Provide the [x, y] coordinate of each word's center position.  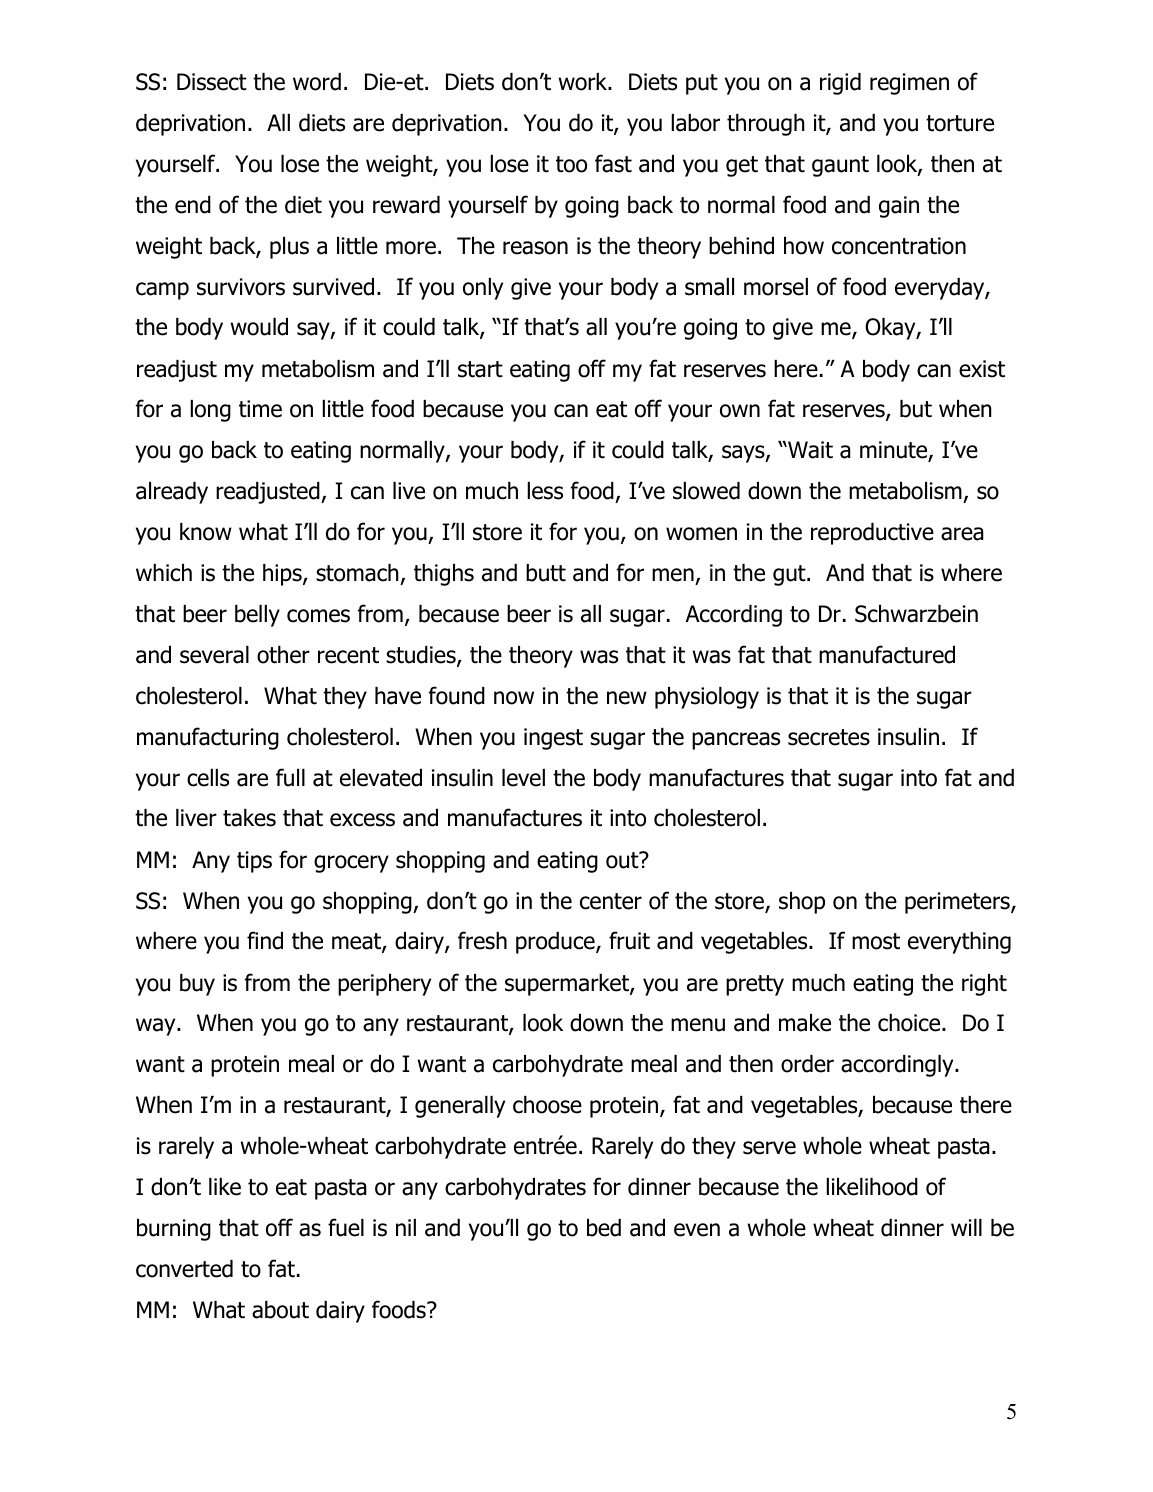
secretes [829, 737]
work [584, 82]
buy [197, 985]
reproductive [872, 534]
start [480, 369]
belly [257, 616]
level [523, 778]
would [259, 327]
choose [547, 1105]
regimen [909, 84]
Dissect [212, 82]
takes [249, 818]
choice [910, 1023]
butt [546, 573]
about [280, 1310]
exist [982, 369]
